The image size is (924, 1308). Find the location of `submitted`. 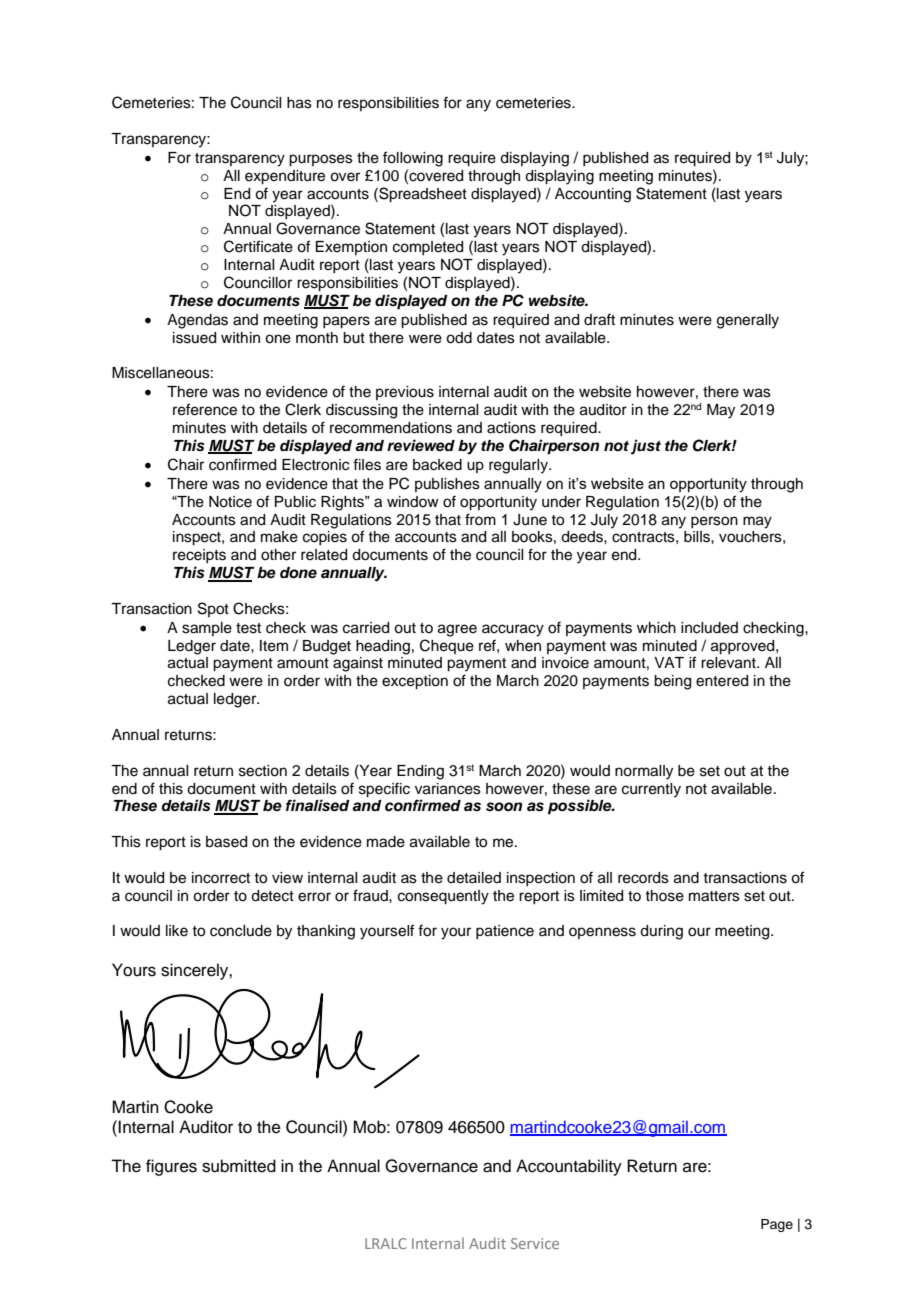

submitted is located at coordinates (239, 1166).
